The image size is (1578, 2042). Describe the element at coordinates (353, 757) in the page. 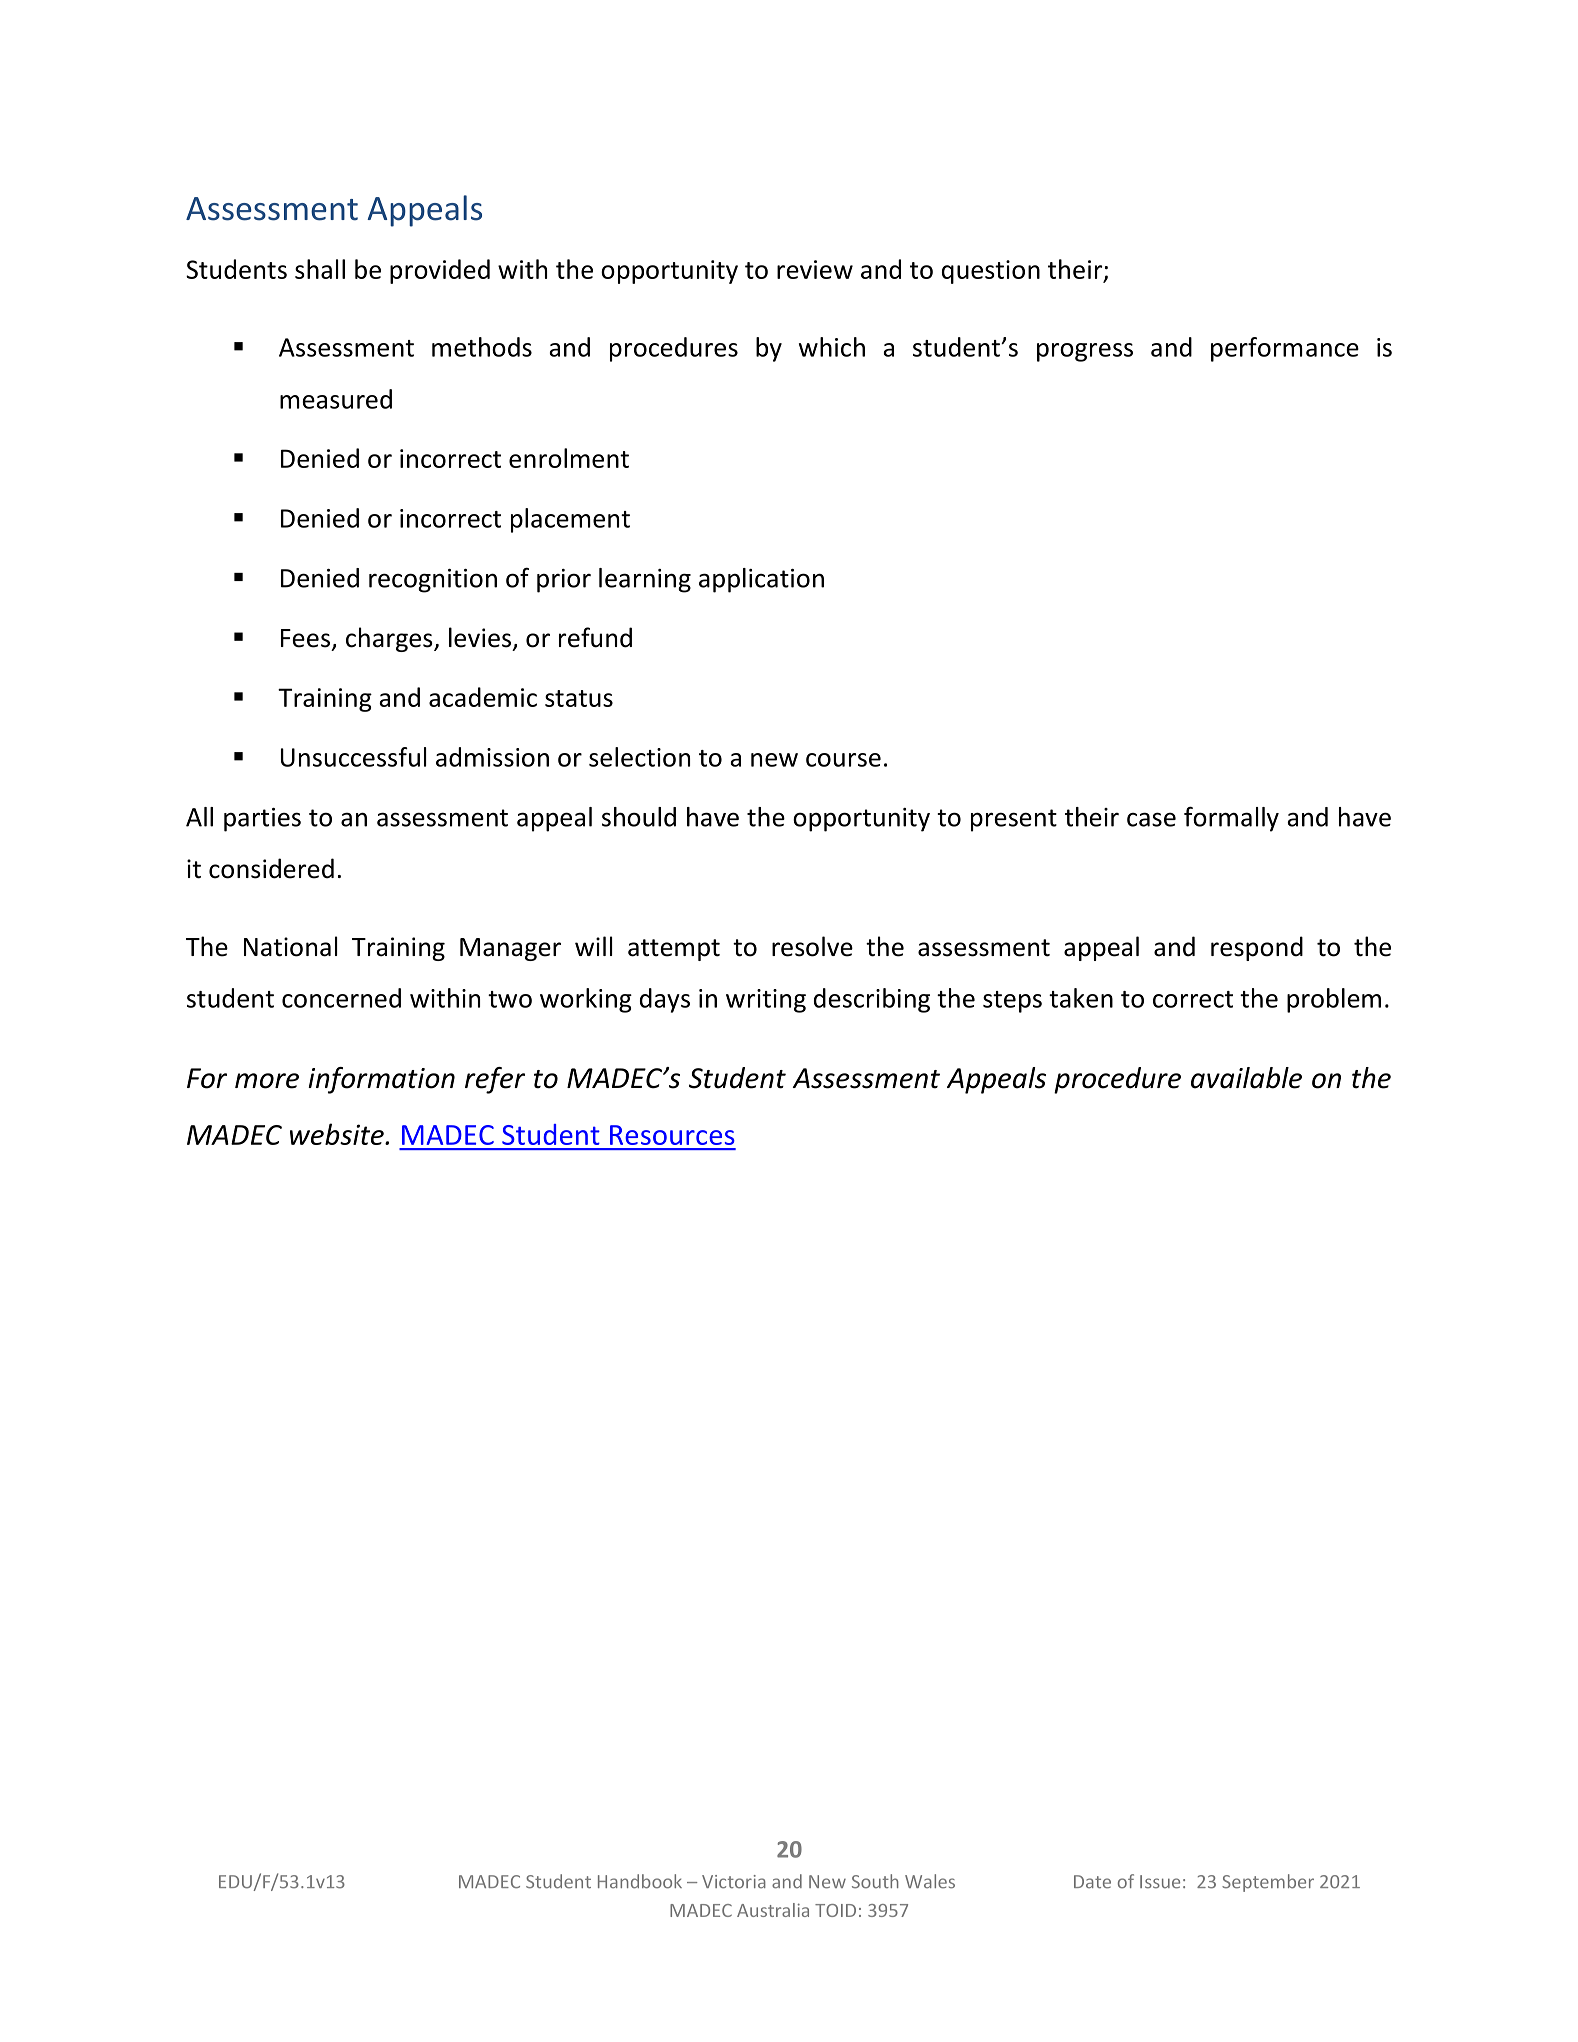

I see `Unsuccessful` at that location.
